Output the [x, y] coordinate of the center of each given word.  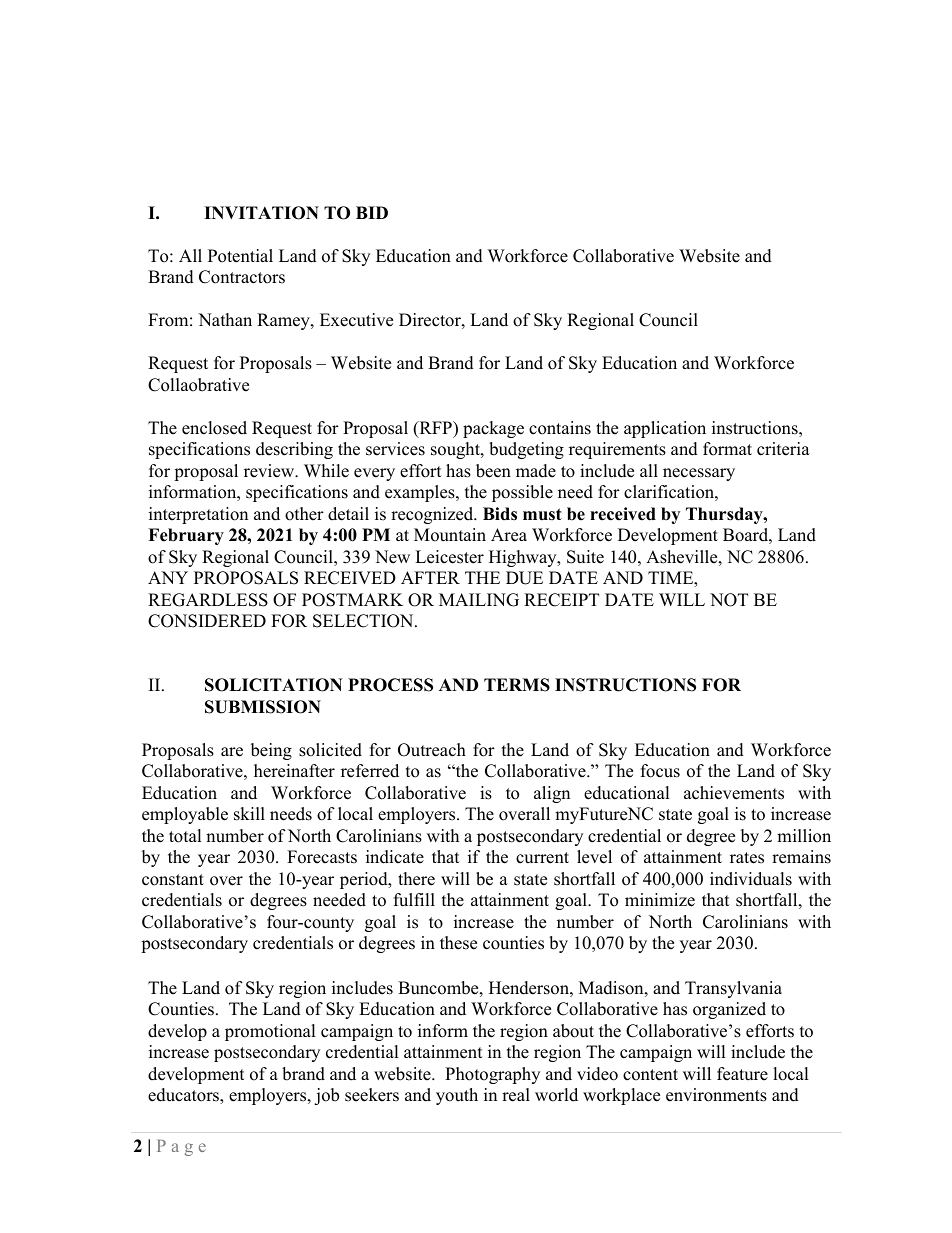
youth [457, 1096]
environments [716, 1095]
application [665, 429]
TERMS [517, 685]
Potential [240, 256]
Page [181, 1148]
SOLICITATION [274, 685]
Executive [356, 320]
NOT [729, 600]
